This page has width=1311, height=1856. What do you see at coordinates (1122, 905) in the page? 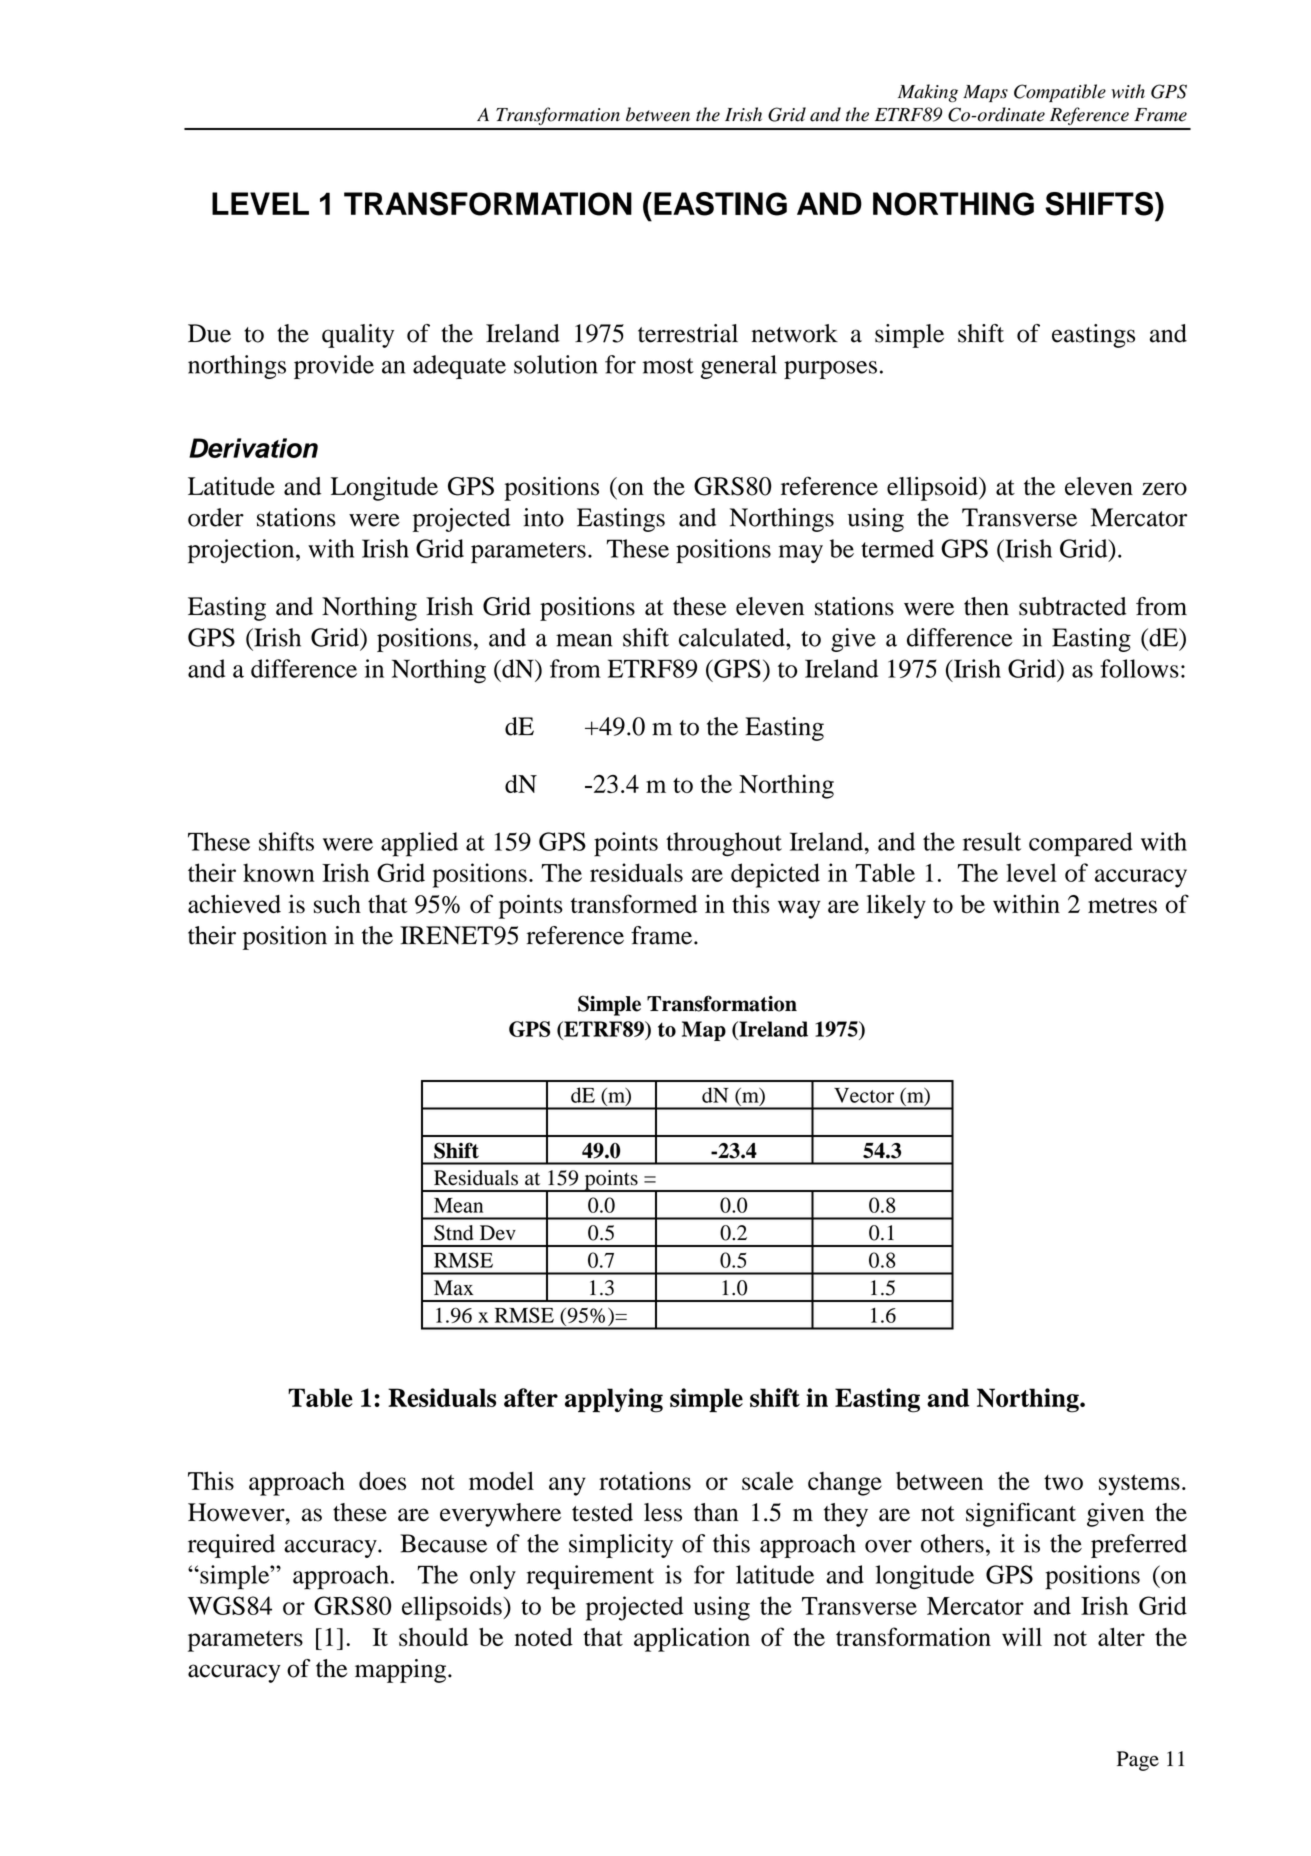
I see `metres` at bounding box center [1122, 905].
